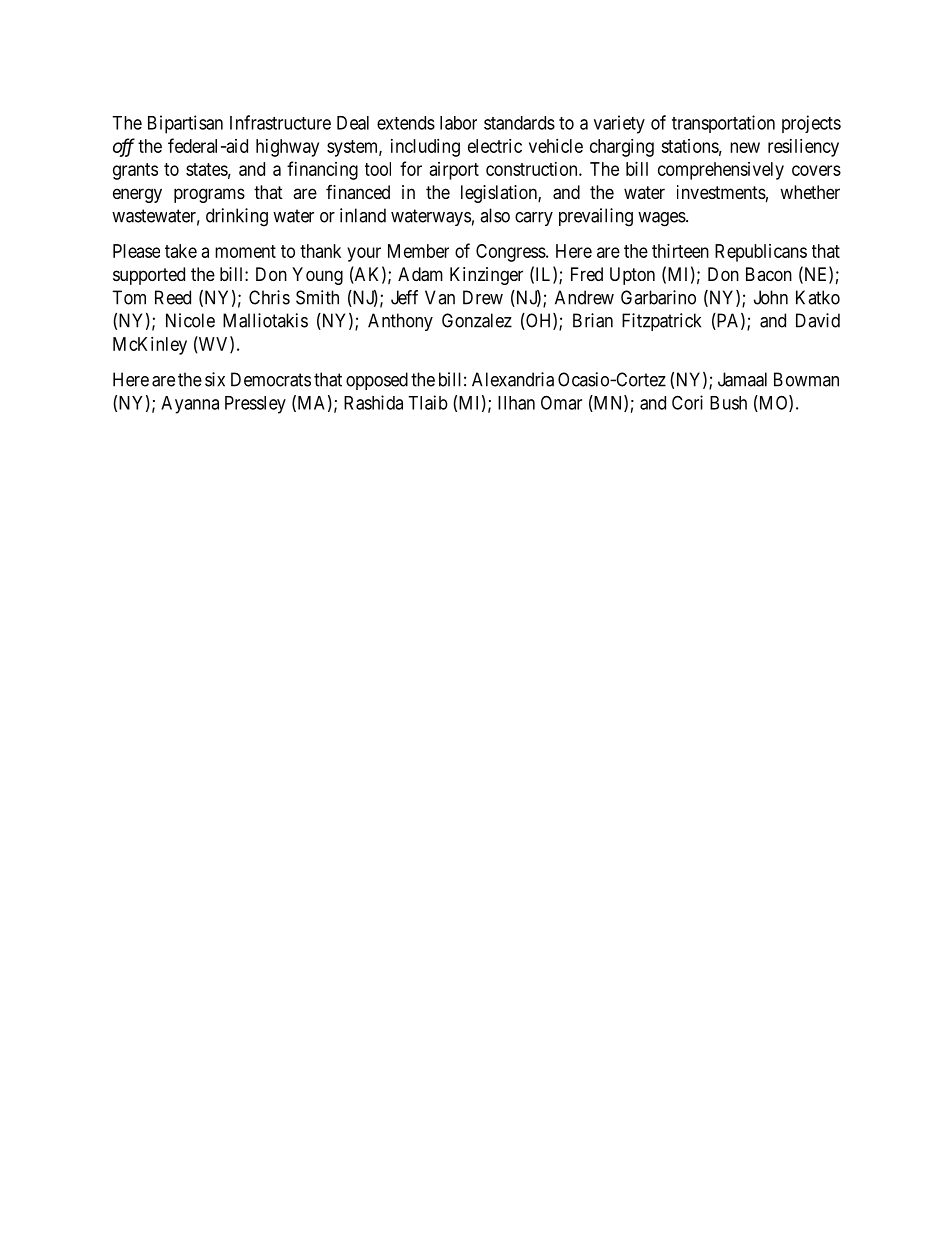 This screenshot has width=952, height=1233. Describe the element at coordinates (723, 124) in the screenshot. I see `transportation` at that location.
